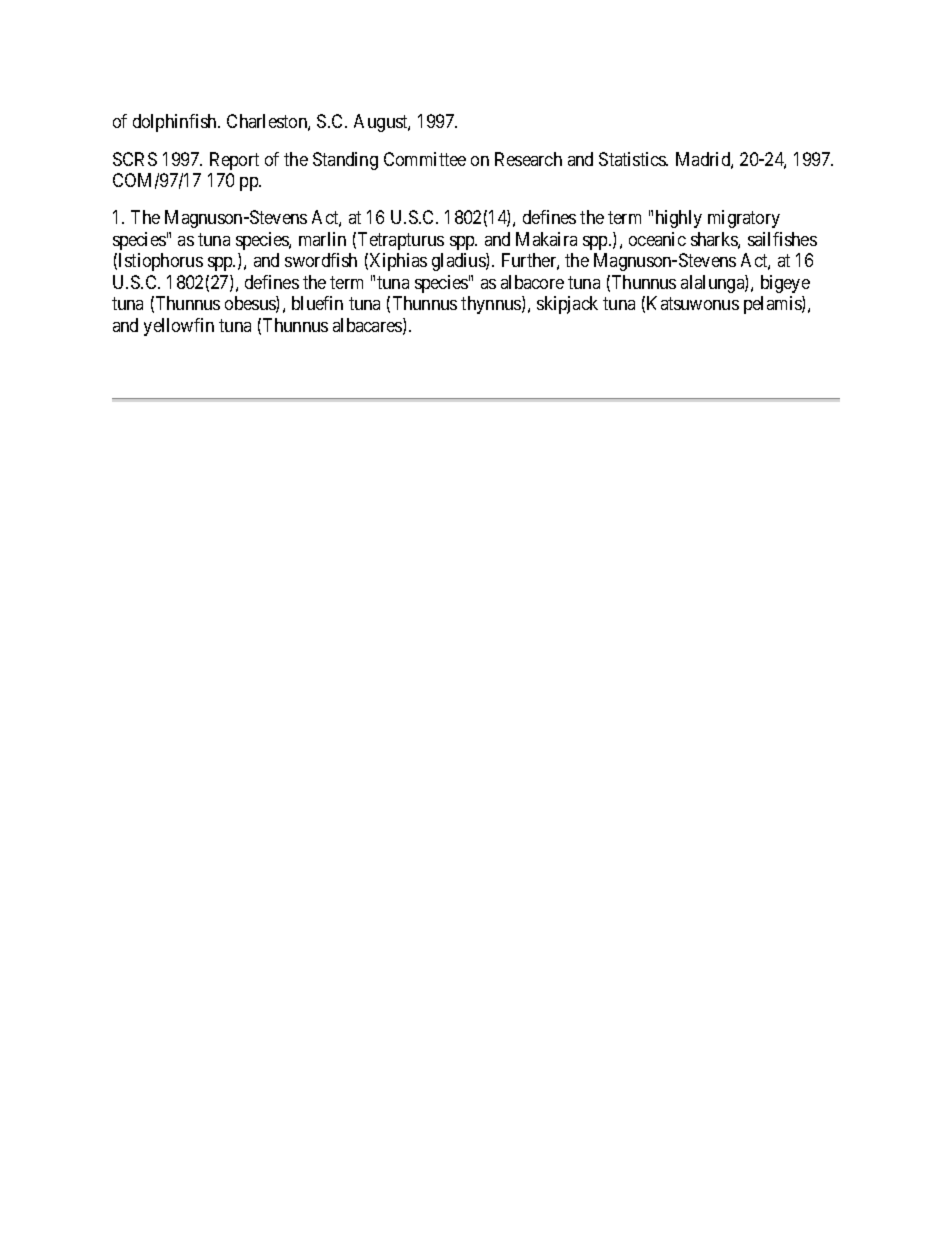 This image has width=952, height=1233. I want to click on gladius, so click(459, 262).
